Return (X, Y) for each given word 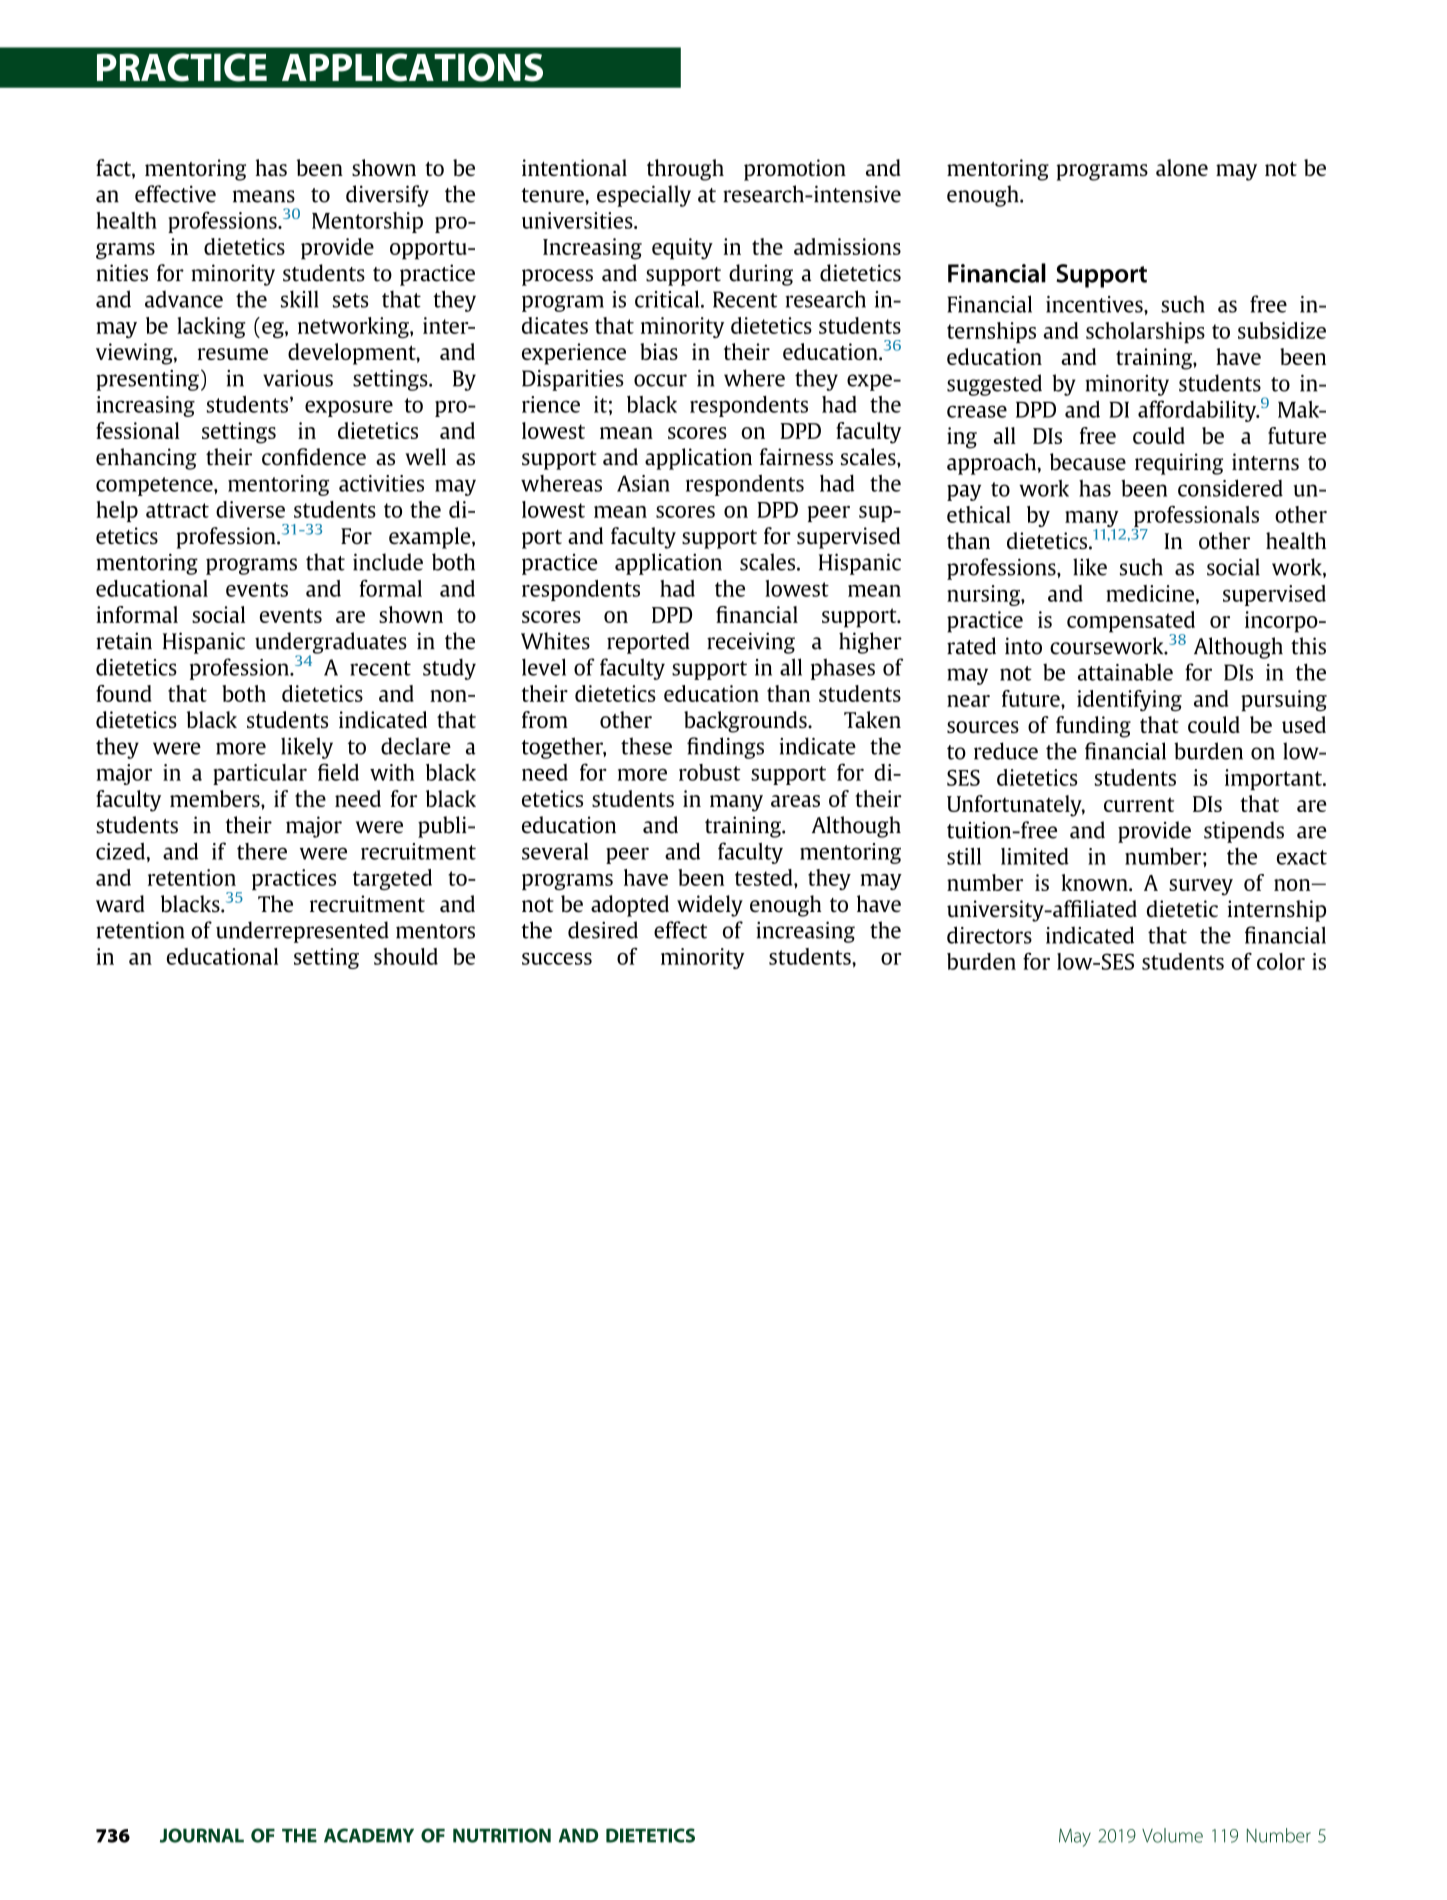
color (1281, 961)
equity (682, 249)
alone (1182, 167)
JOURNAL (202, 1835)
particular (260, 774)
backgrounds (746, 722)
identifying (1129, 701)
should (406, 956)
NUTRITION (502, 1835)
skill (299, 299)
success (557, 959)
